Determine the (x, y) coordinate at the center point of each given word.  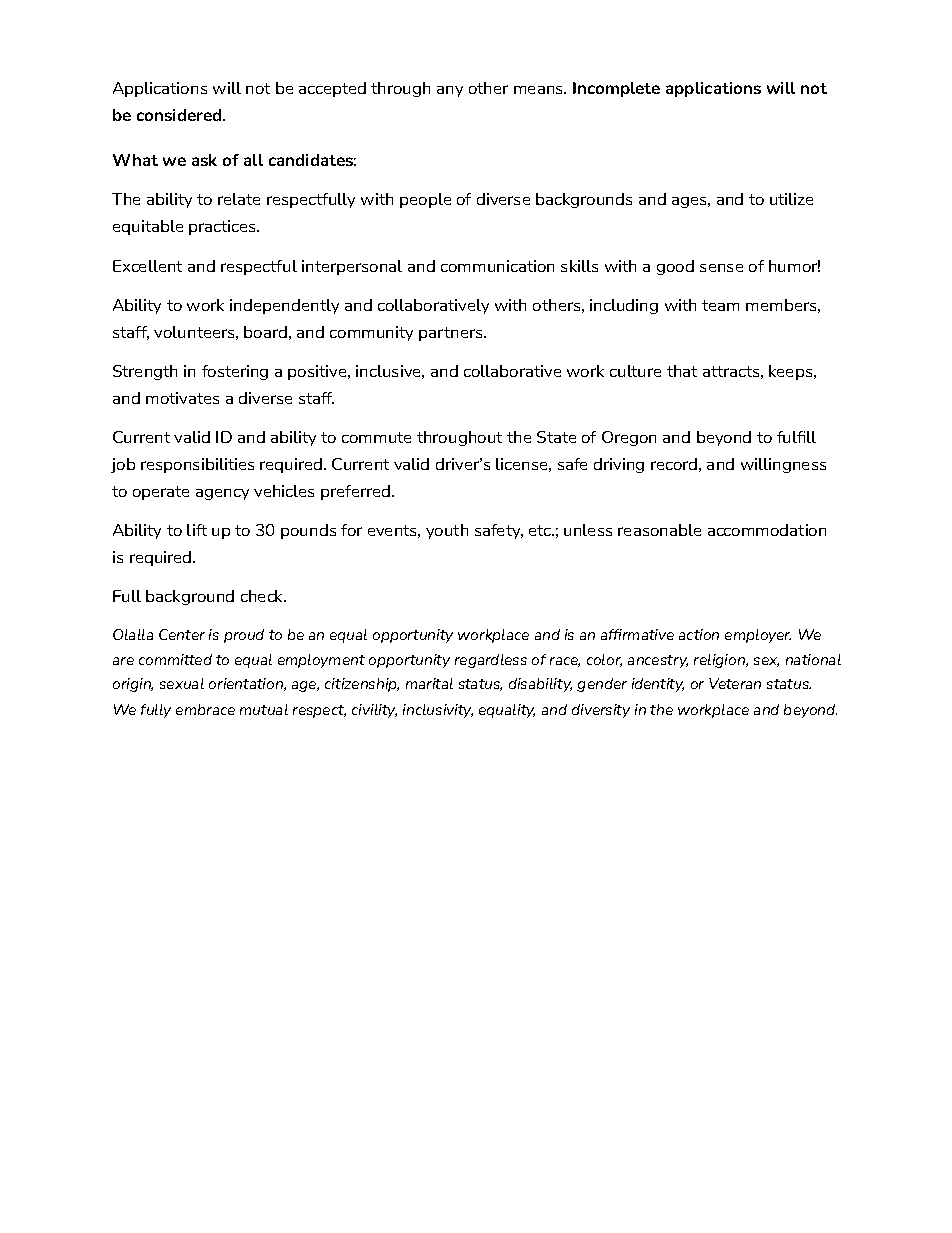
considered (180, 115)
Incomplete (616, 89)
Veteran (735, 683)
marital (429, 683)
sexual (182, 683)
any (450, 91)
